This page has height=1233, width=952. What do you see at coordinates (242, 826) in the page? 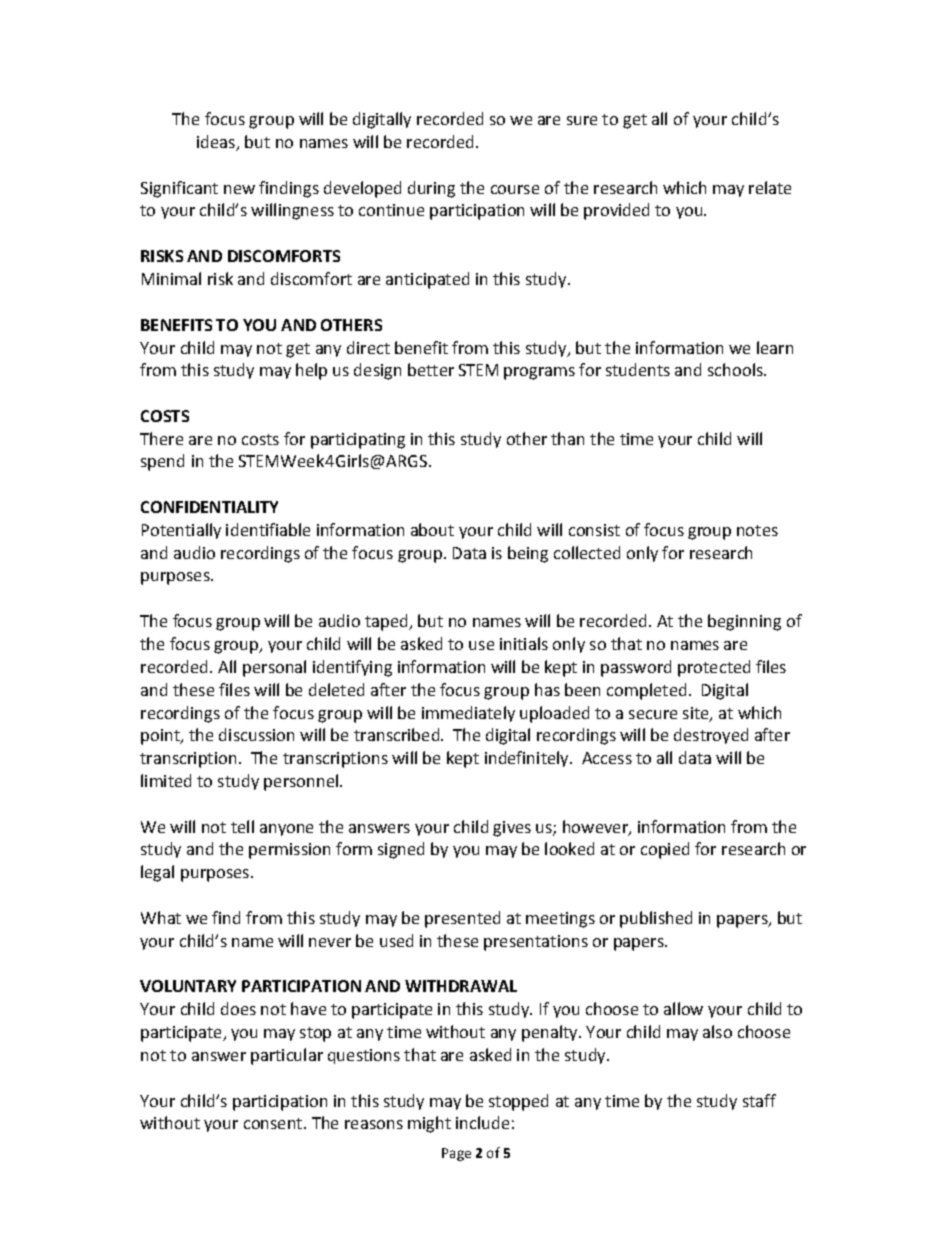
I see `tell` at bounding box center [242, 826].
